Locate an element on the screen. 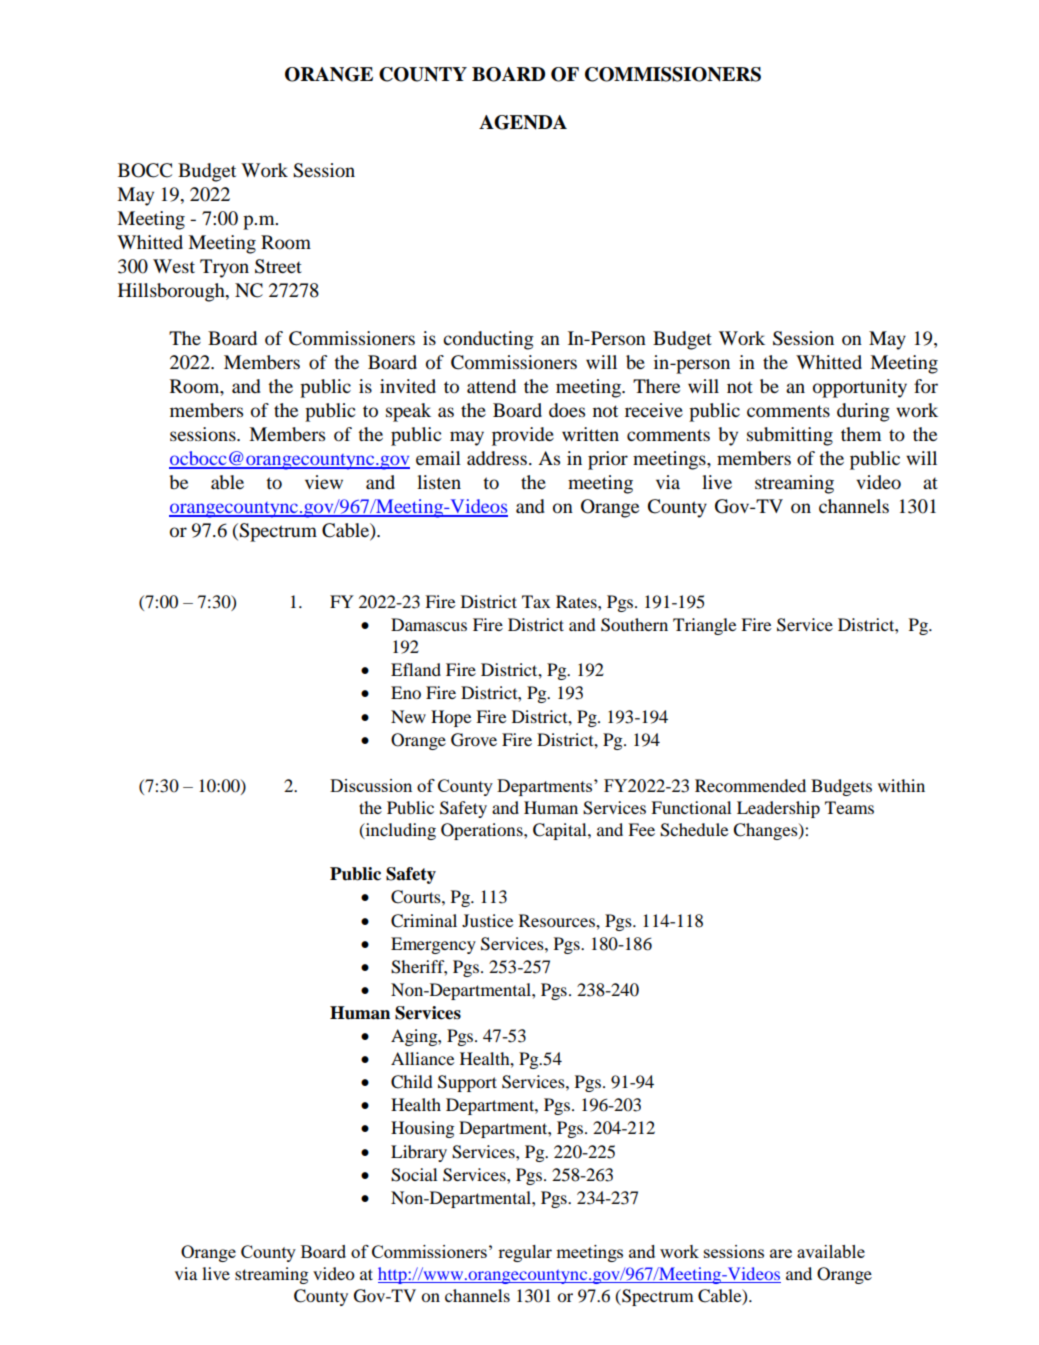  regular is located at coordinates (525, 1253).
